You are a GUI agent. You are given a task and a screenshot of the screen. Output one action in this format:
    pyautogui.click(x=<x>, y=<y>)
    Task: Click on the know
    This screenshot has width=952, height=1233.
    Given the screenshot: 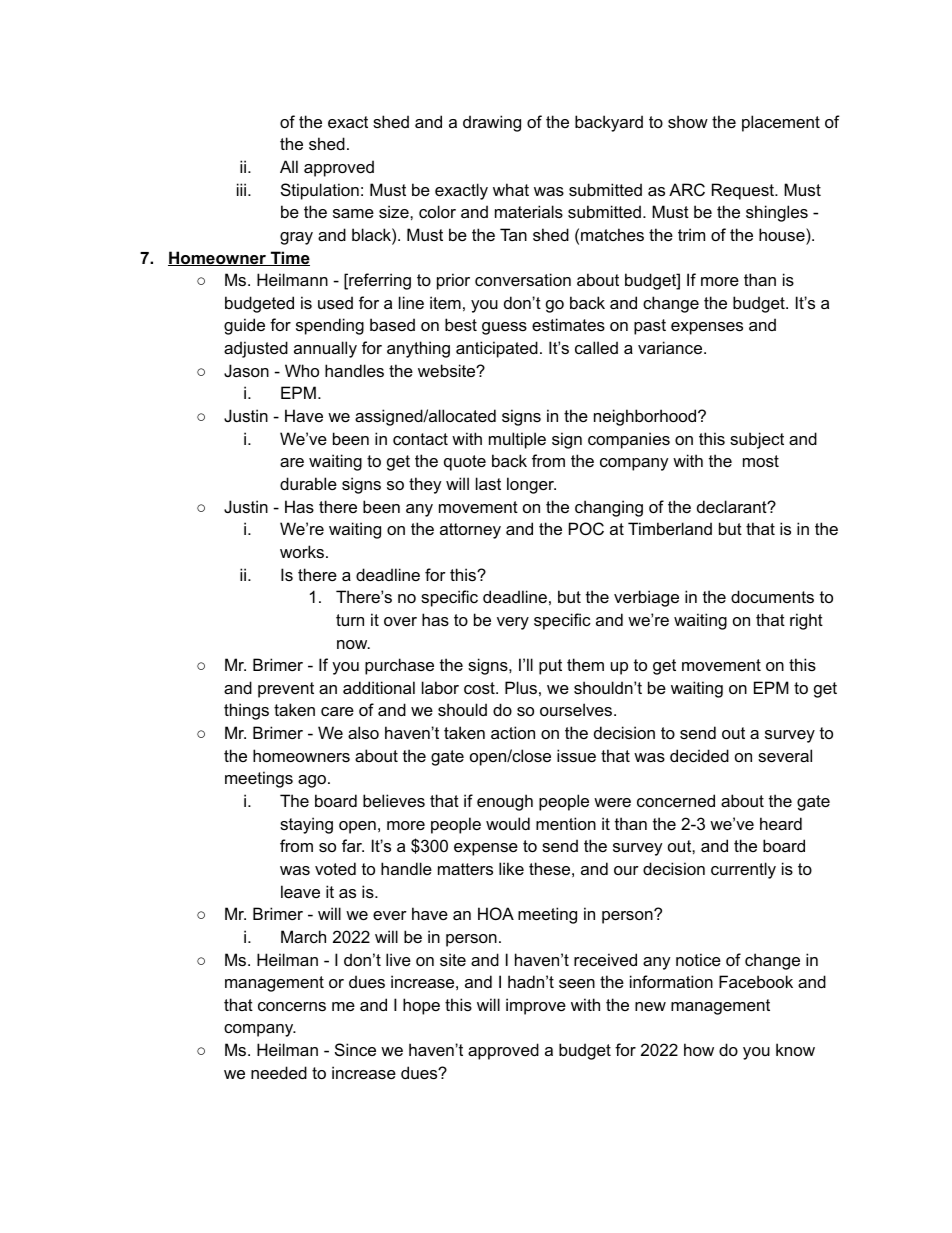 What is the action you would take?
    pyautogui.click(x=795, y=1049)
